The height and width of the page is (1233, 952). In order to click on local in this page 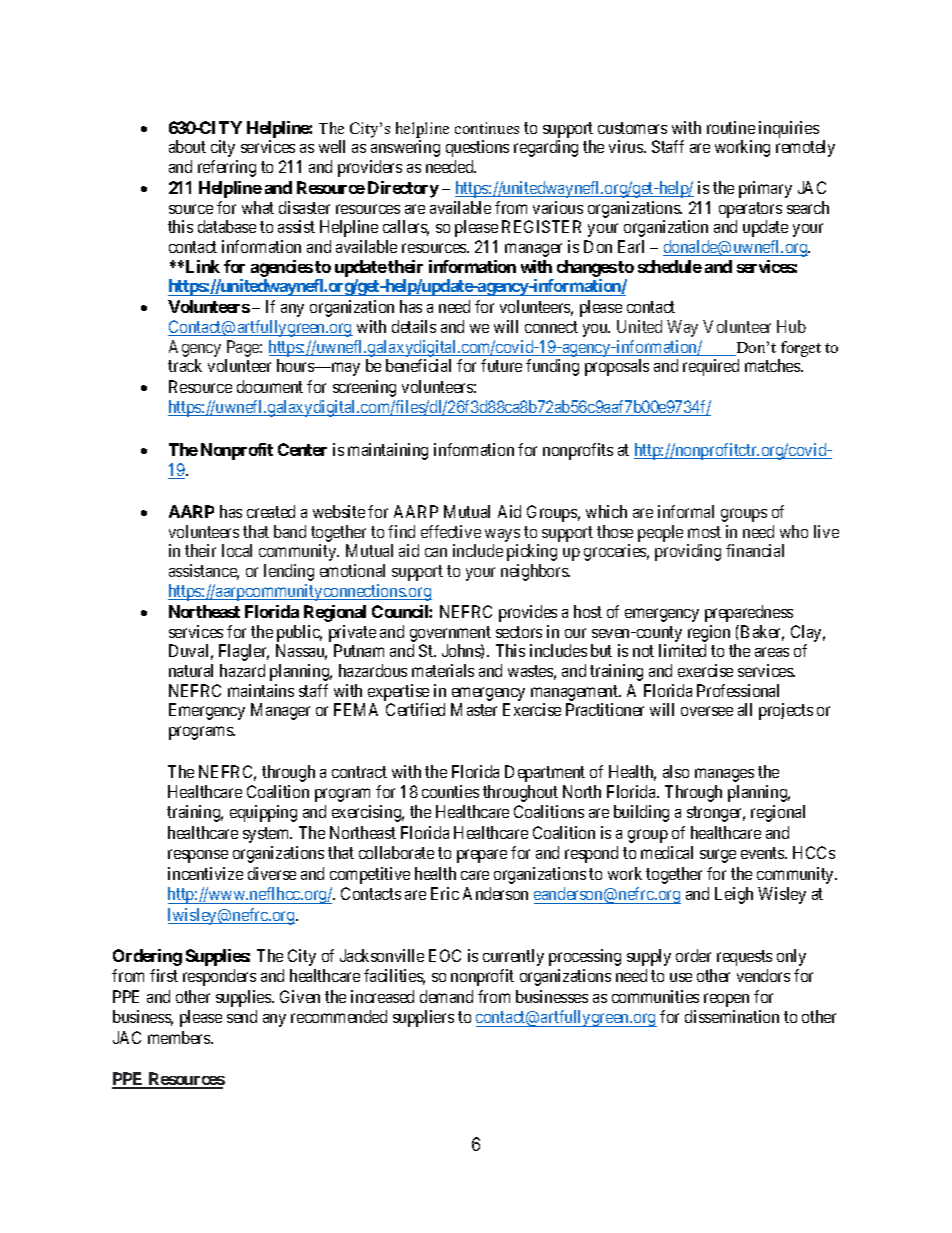, I will do `click(237, 550)`.
